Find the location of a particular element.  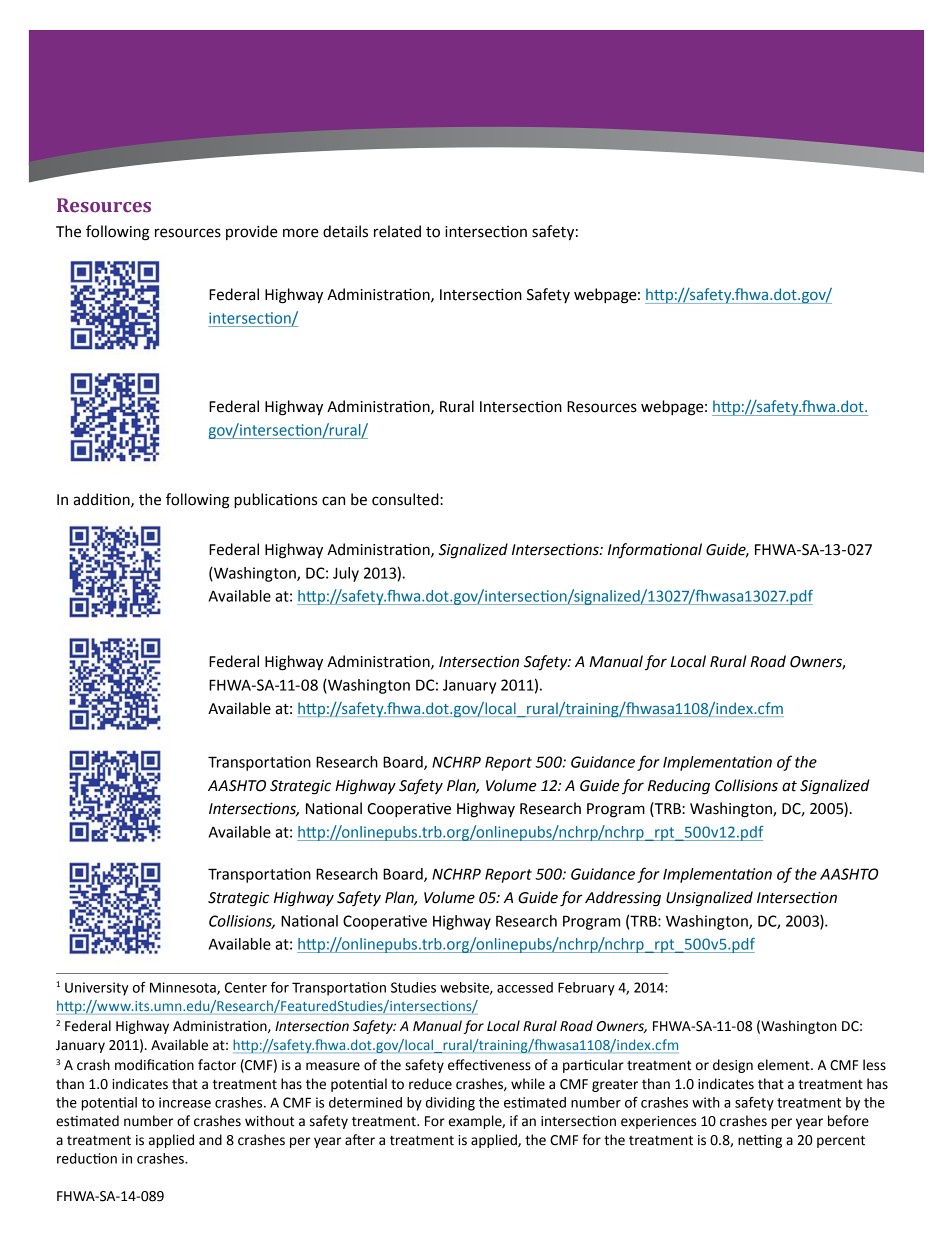

July is located at coordinates (346, 574).
